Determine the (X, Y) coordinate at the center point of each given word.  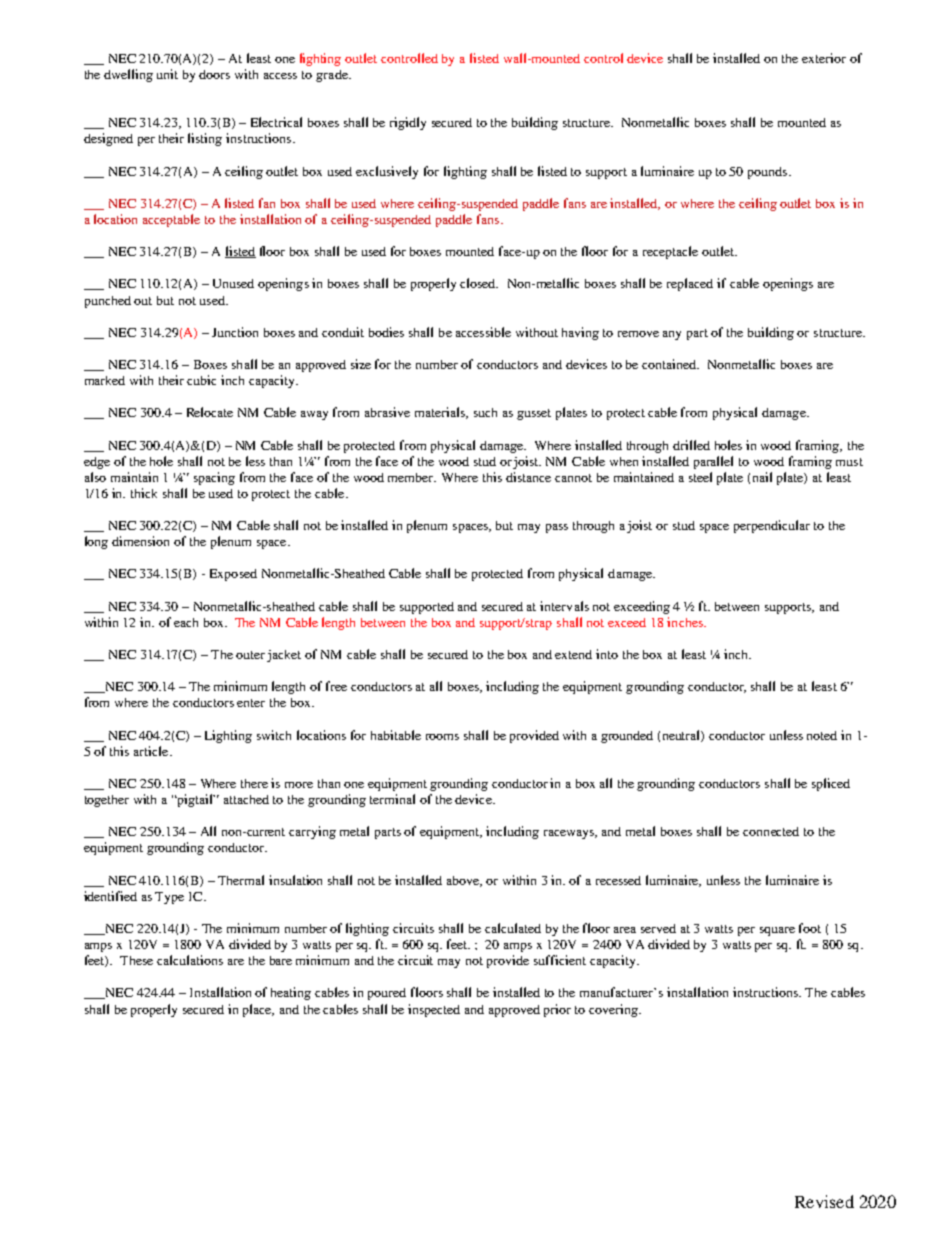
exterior (824, 58)
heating (291, 993)
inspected (434, 1010)
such (485, 412)
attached (246, 799)
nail (762, 477)
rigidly (408, 123)
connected (771, 831)
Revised (824, 1201)
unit (167, 74)
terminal (392, 799)
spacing (214, 478)
